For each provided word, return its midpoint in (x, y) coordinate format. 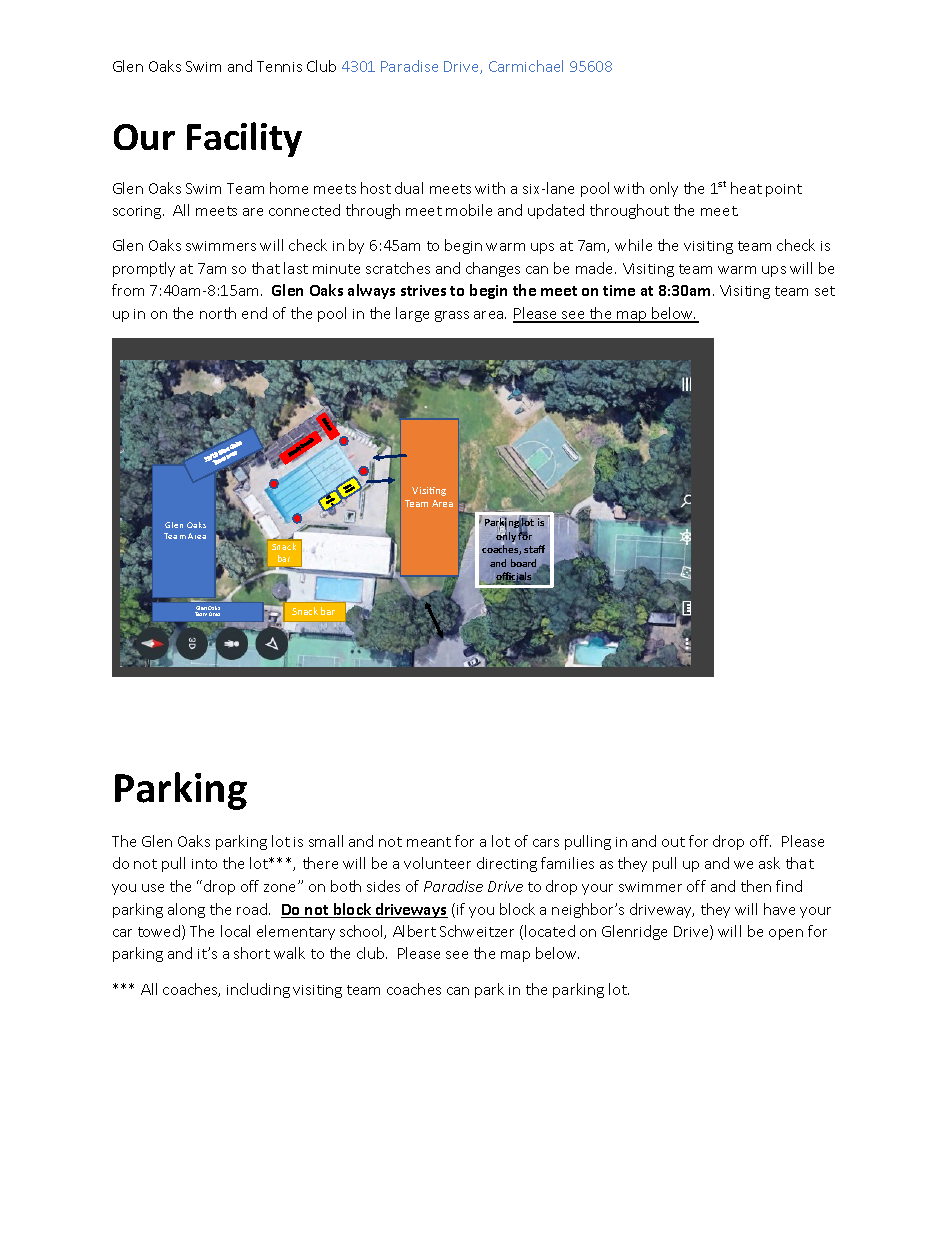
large (412, 314)
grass (452, 316)
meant (429, 842)
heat (746, 188)
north (218, 313)
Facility (244, 139)
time (619, 290)
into (204, 864)
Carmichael (526, 66)
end (254, 313)
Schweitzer (477, 931)
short (252, 953)
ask (769, 863)
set (825, 291)
